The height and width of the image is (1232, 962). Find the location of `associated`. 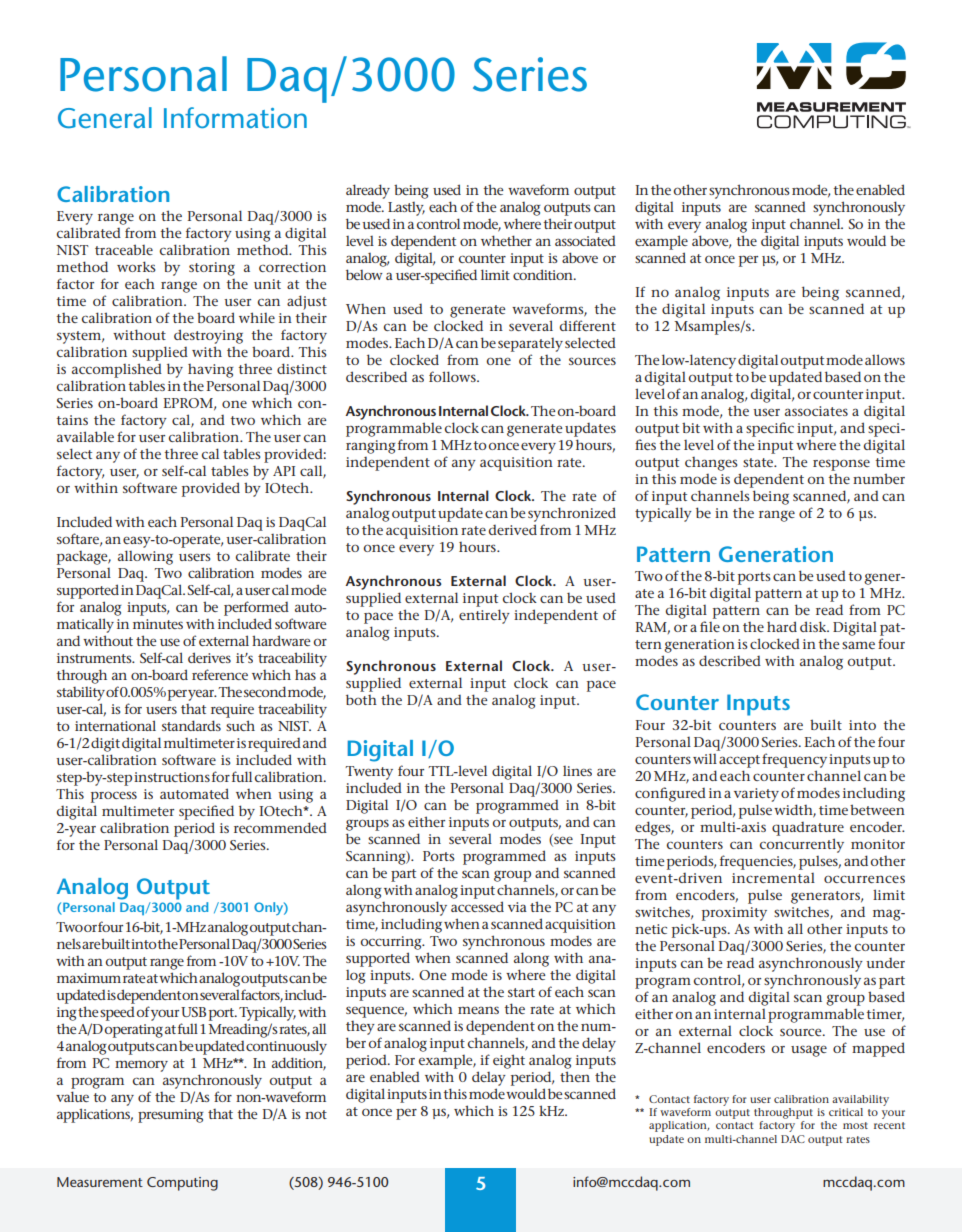

associated is located at coordinates (585, 241).
